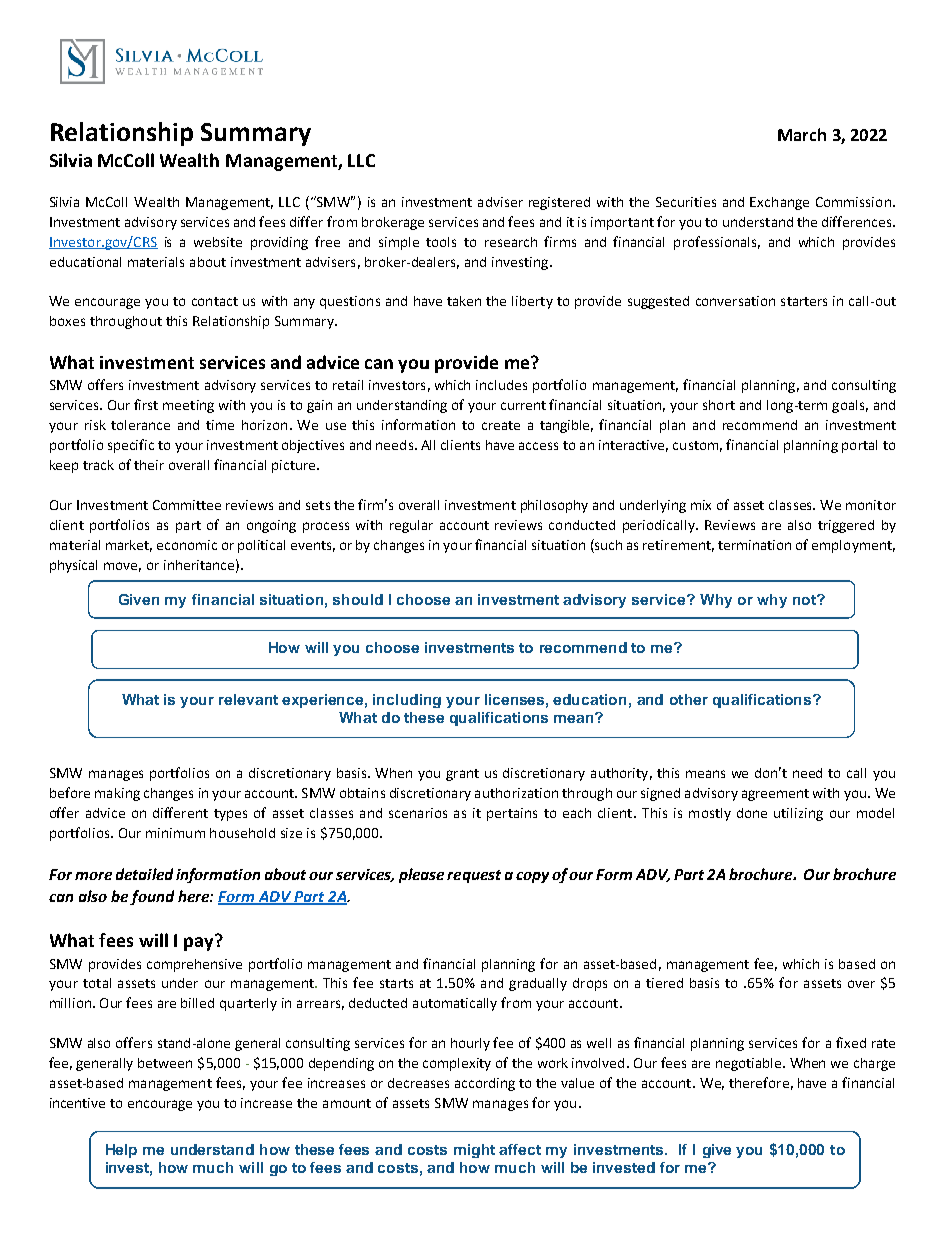 This document has width=952, height=1233. Describe the element at coordinates (701, 505) in the document. I see `mix` at that location.
